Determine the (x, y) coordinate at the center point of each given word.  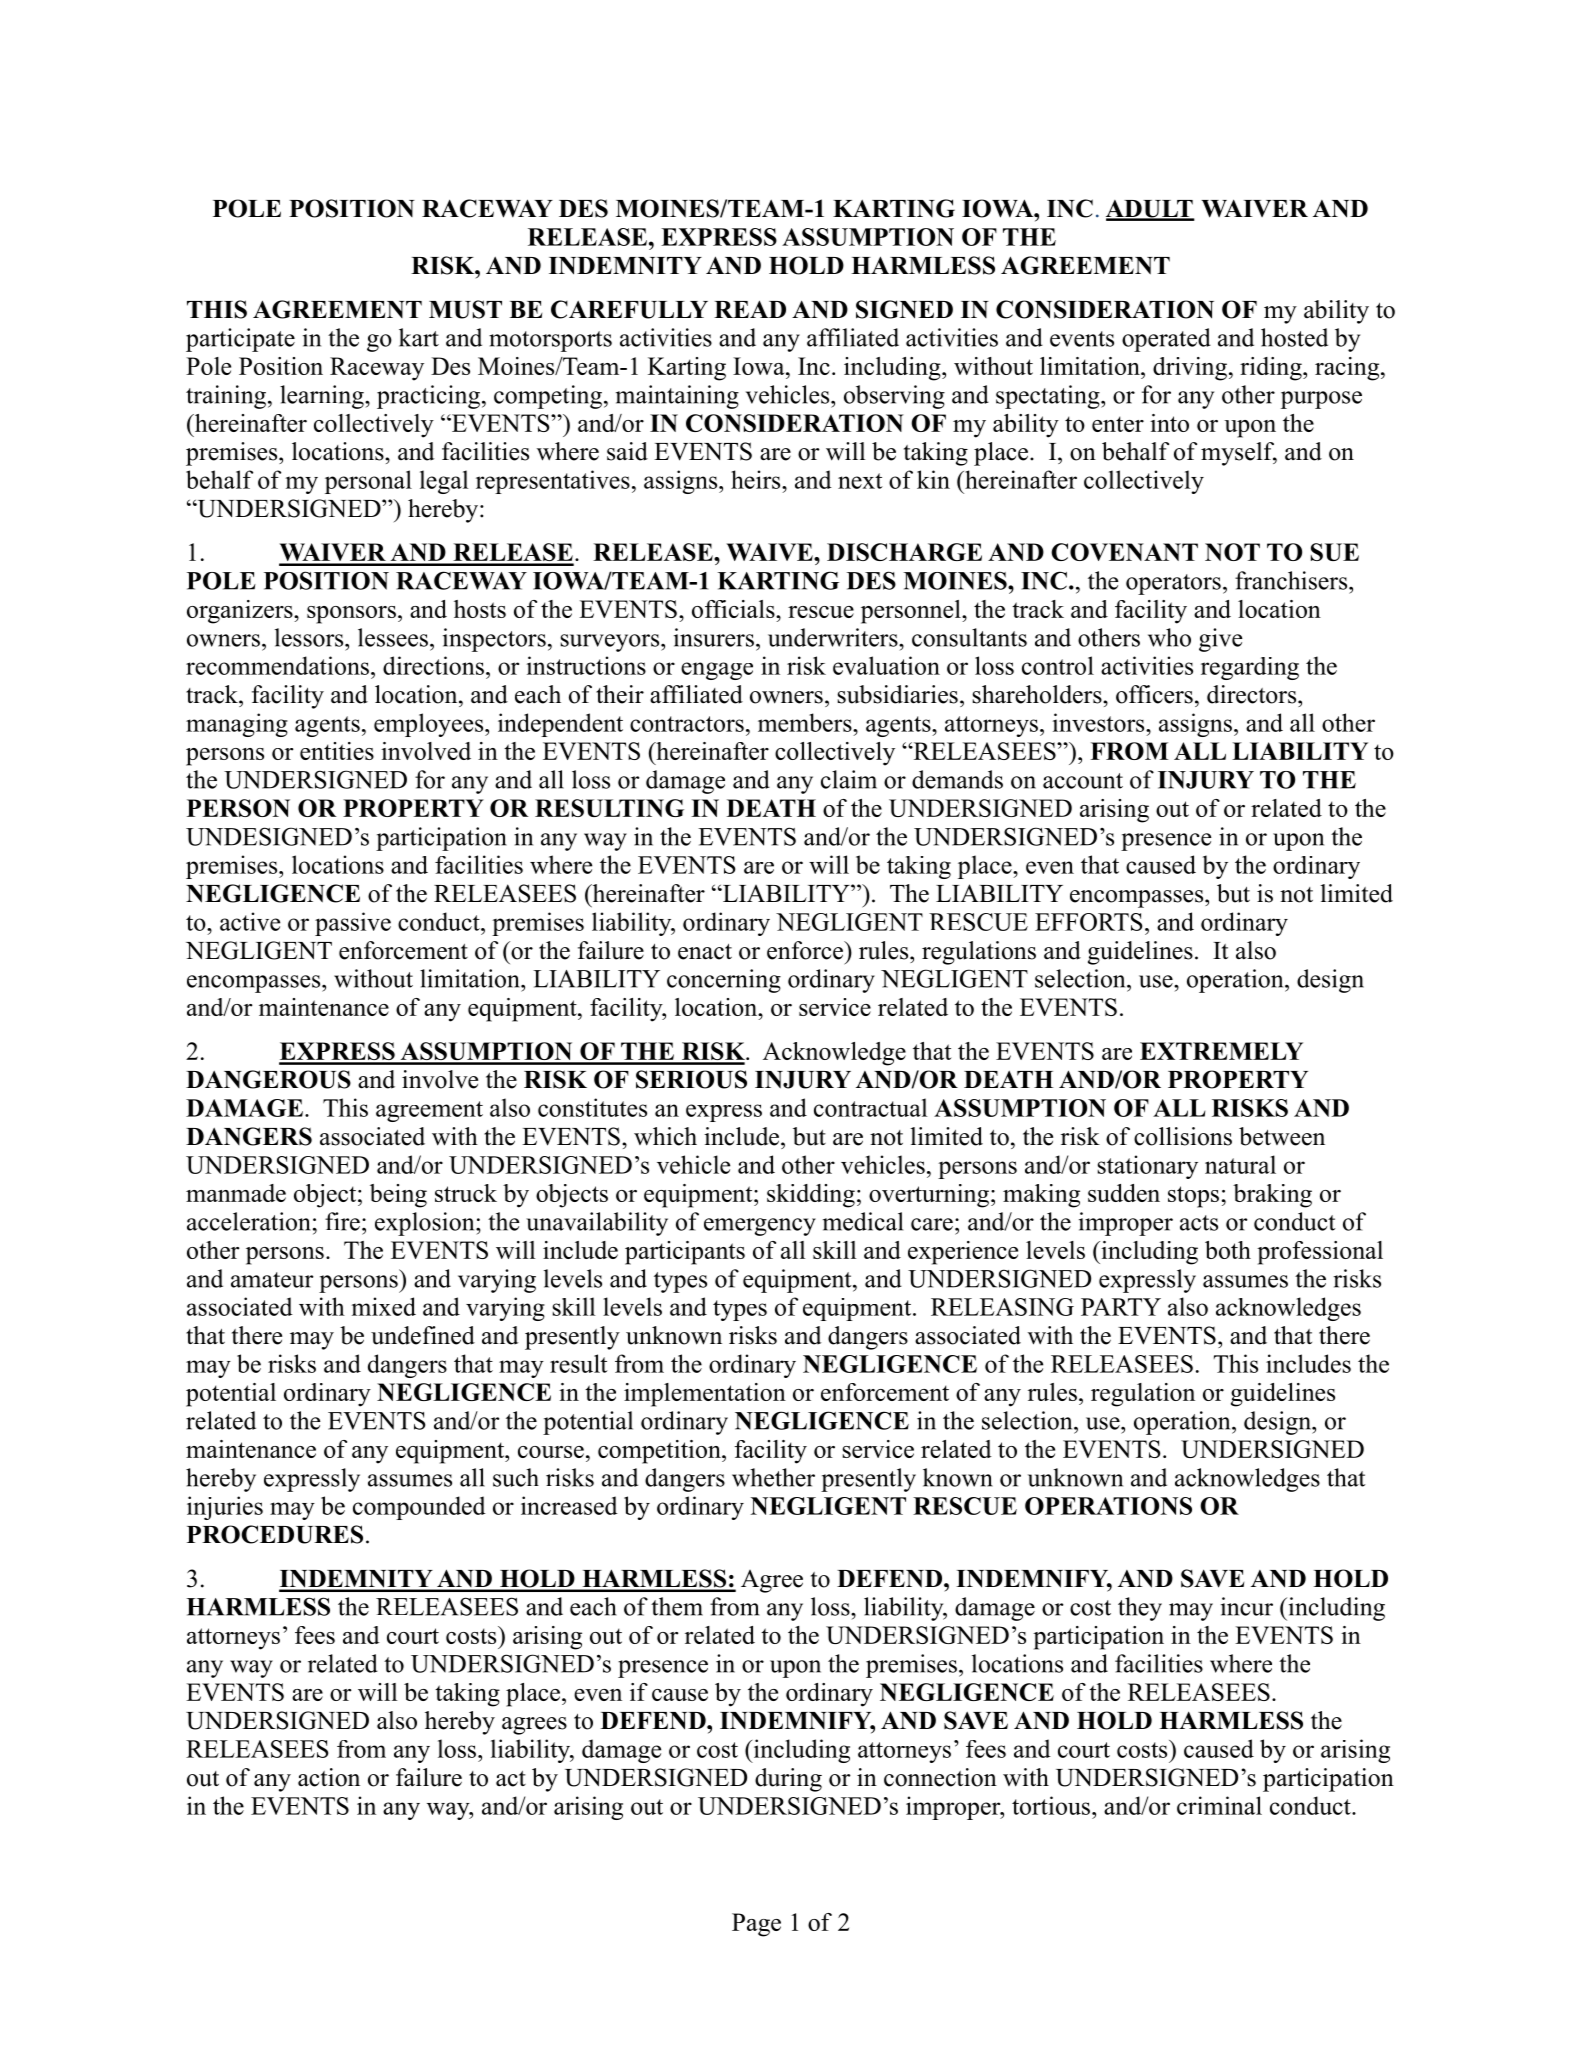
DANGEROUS (268, 1079)
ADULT (1150, 210)
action (329, 1777)
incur (1247, 1606)
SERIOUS (691, 1079)
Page (756, 1925)
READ (750, 309)
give (1221, 640)
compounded (419, 1508)
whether (773, 1477)
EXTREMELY (1221, 1051)
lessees (393, 637)
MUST (465, 309)
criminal (1219, 1805)
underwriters (834, 637)
